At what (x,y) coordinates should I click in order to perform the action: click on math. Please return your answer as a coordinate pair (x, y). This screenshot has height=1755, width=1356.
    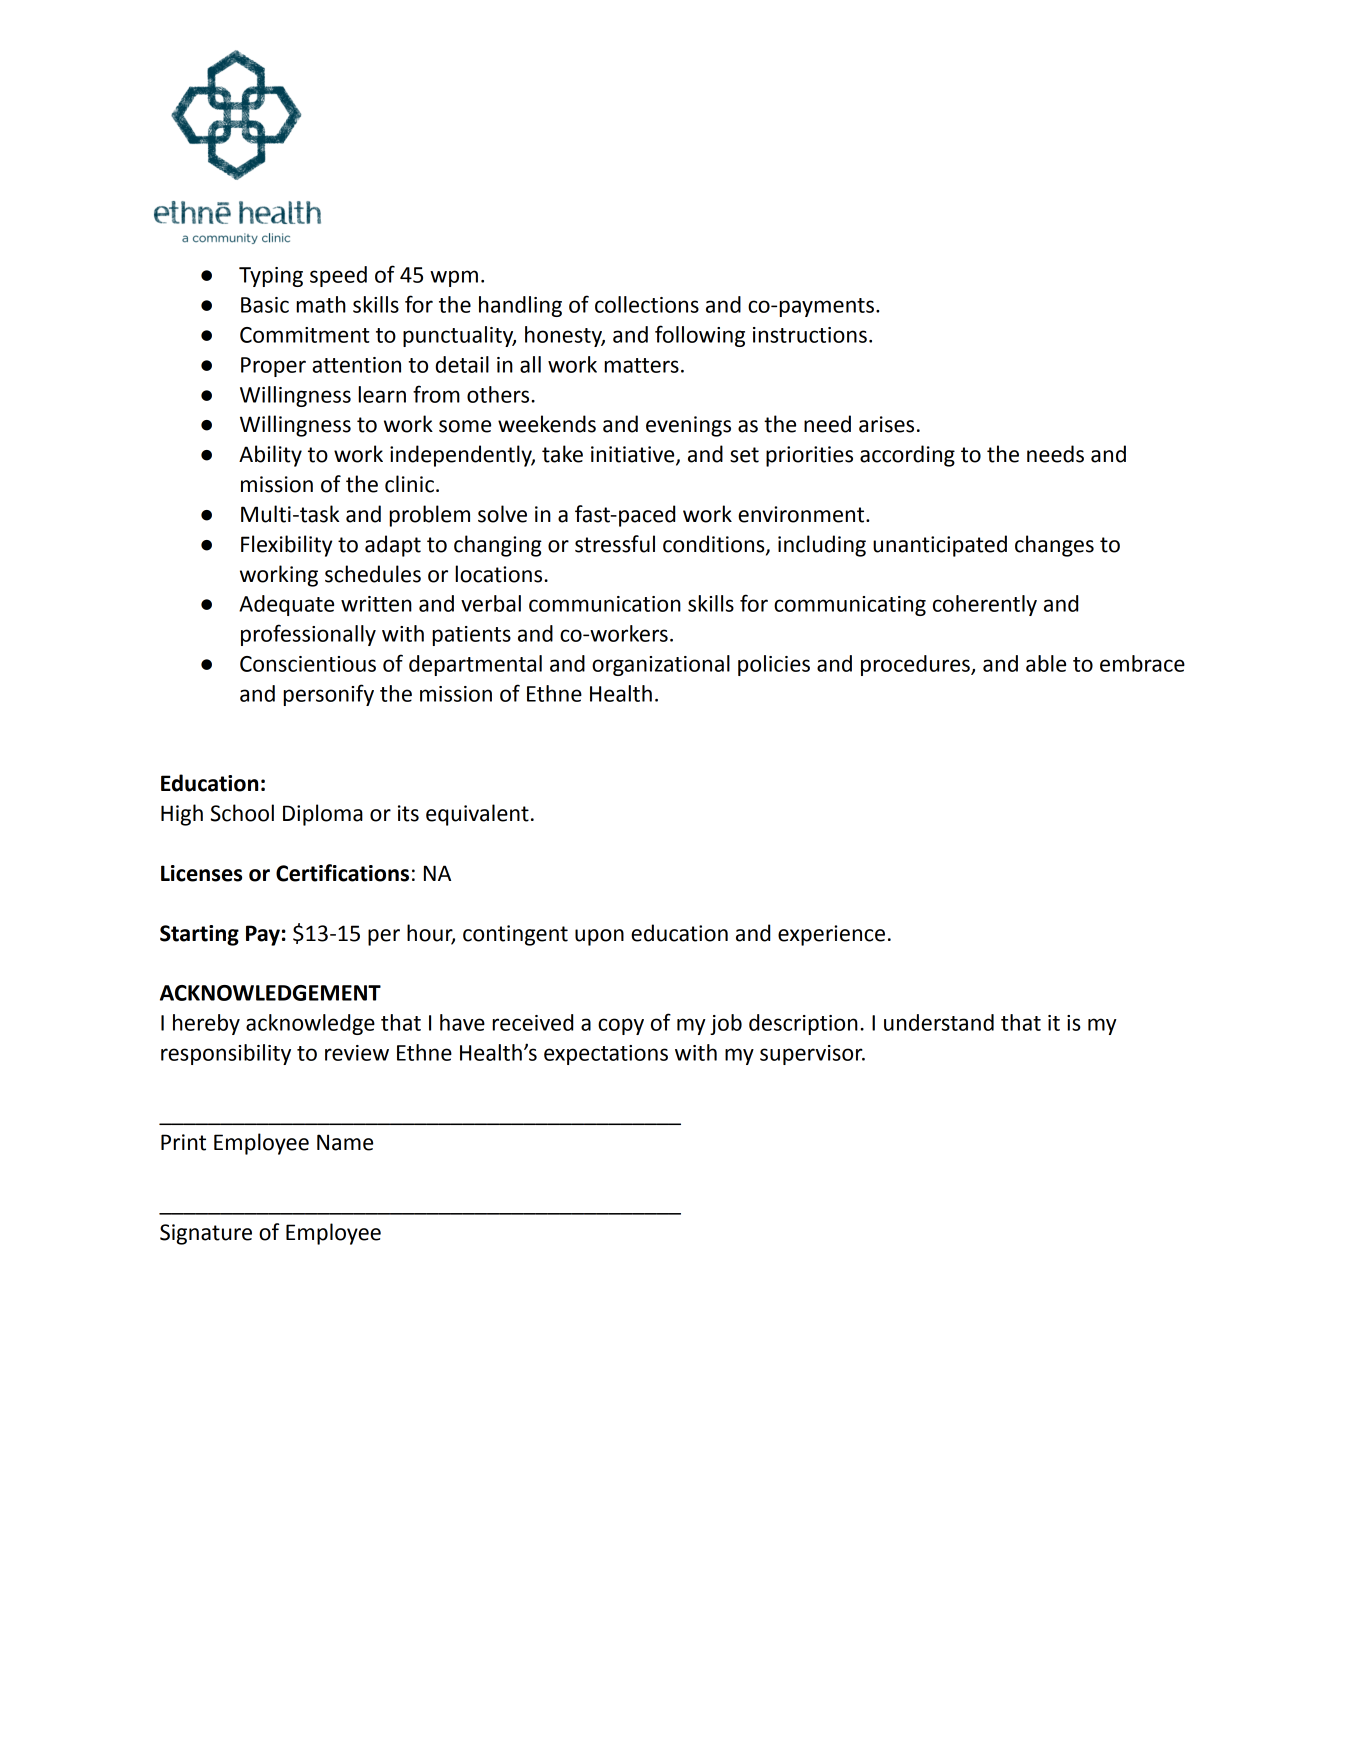
    Looking at the image, I should click on (321, 304).
